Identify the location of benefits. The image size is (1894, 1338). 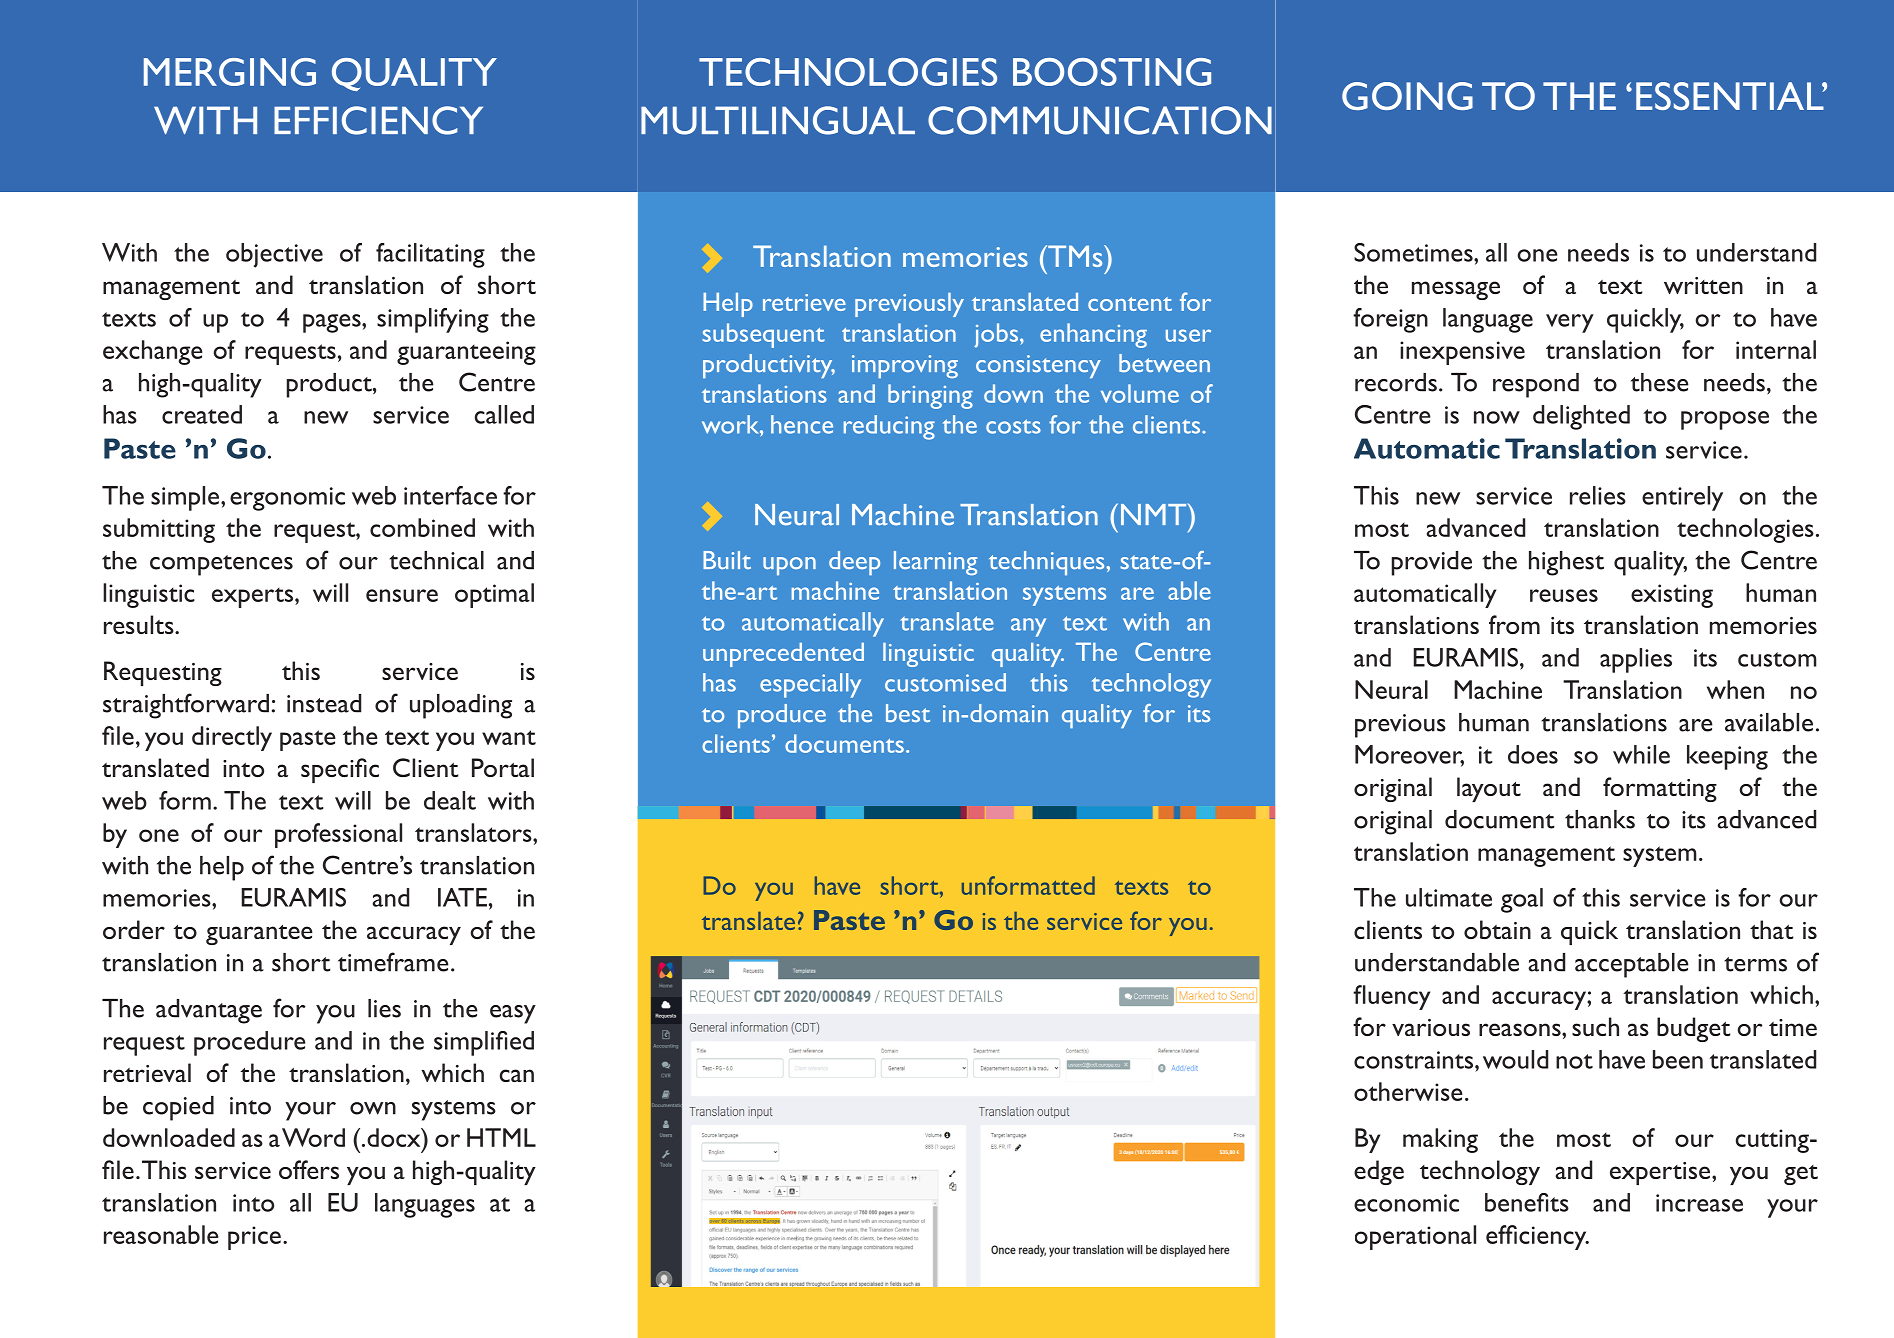
(1527, 1202).
